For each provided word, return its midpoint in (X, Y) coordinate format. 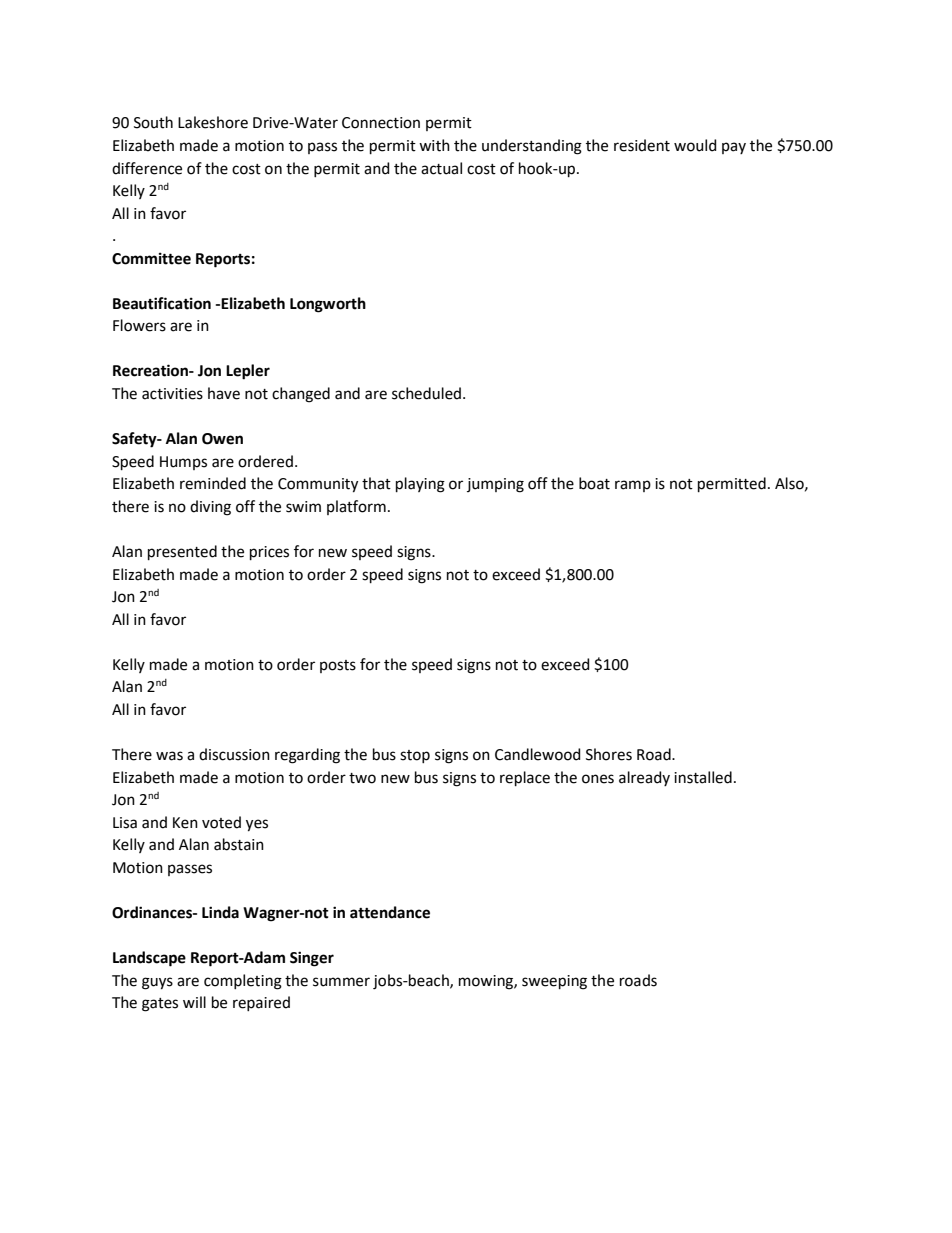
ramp (633, 486)
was (169, 756)
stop (415, 756)
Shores (609, 754)
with (434, 145)
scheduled (426, 393)
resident (642, 145)
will (194, 1002)
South (153, 122)
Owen (222, 439)
